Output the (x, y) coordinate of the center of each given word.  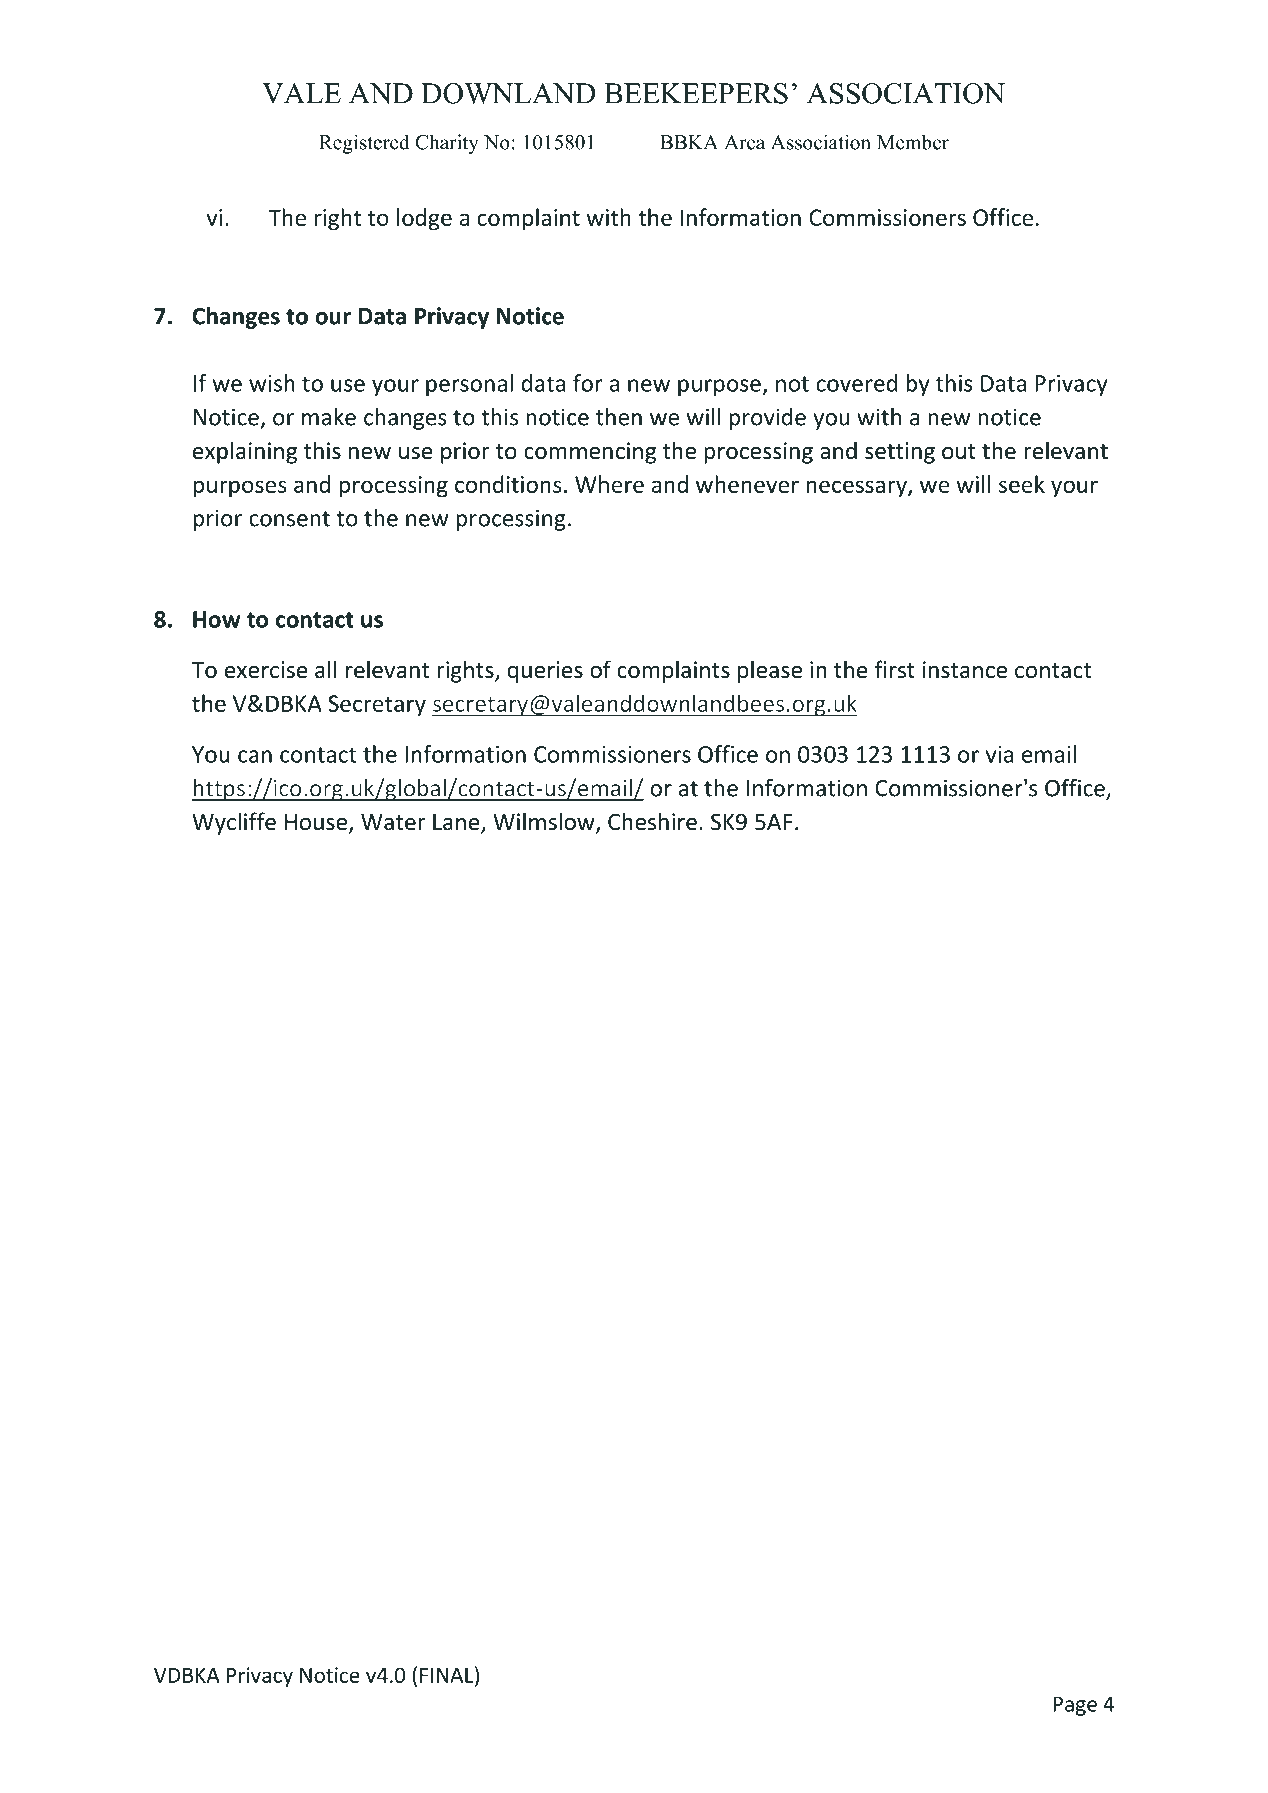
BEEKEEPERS (696, 93)
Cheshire (652, 821)
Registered (364, 144)
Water (393, 822)
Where (609, 484)
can (255, 756)
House (317, 823)
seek (1022, 484)
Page (1075, 1706)
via (999, 754)
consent (289, 519)
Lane (457, 823)
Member (913, 142)
